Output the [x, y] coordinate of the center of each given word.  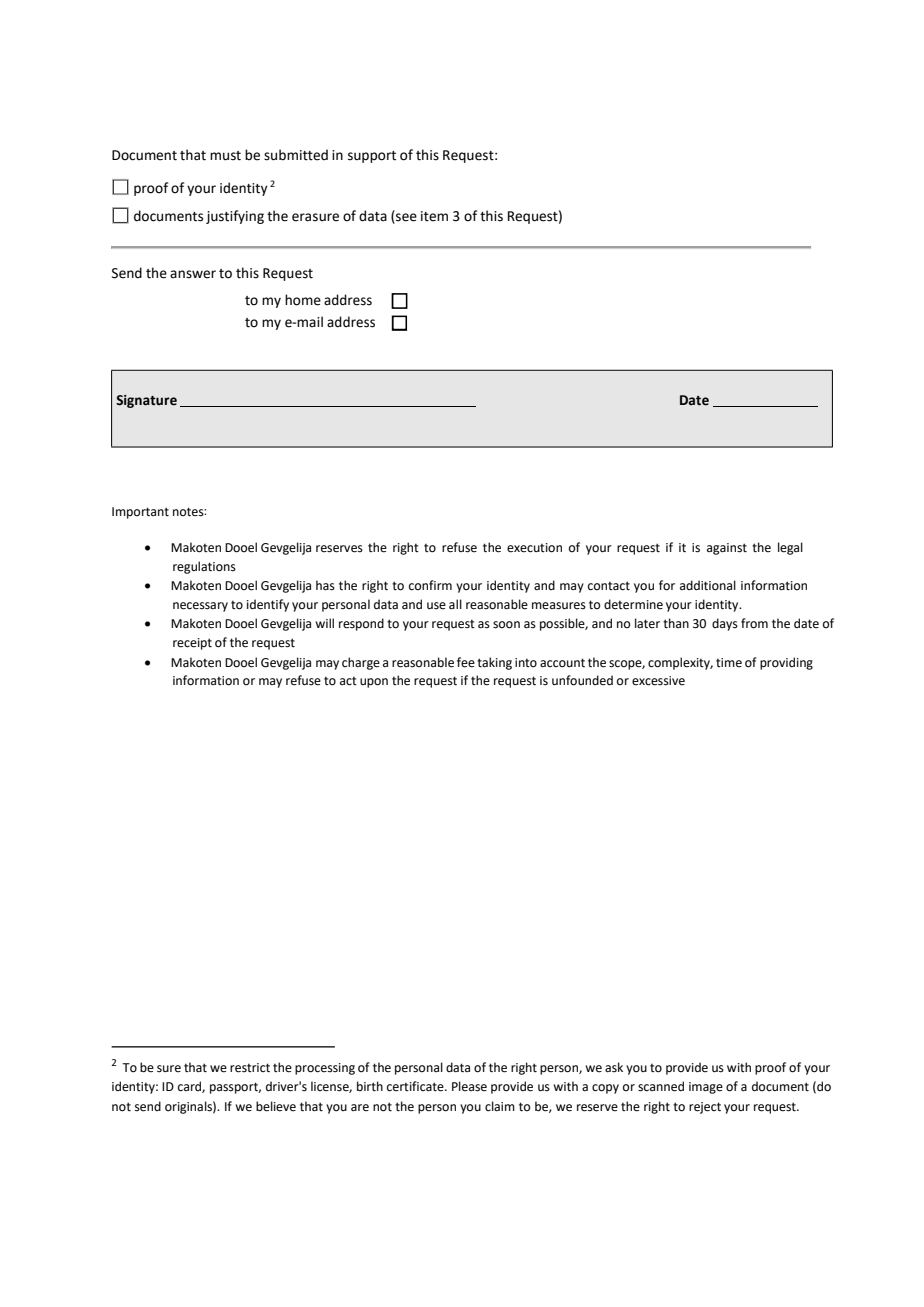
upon [374, 683]
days [725, 624]
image [706, 1088]
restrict [250, 1068]
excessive [658, 681]
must [225, 156]
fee [466, 662]
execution [534, 548]
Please [469, 1086]
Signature [146, 401]
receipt [192, 644]
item [434, 216]
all [455, 604]
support [372, 157]
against [727, 549]
